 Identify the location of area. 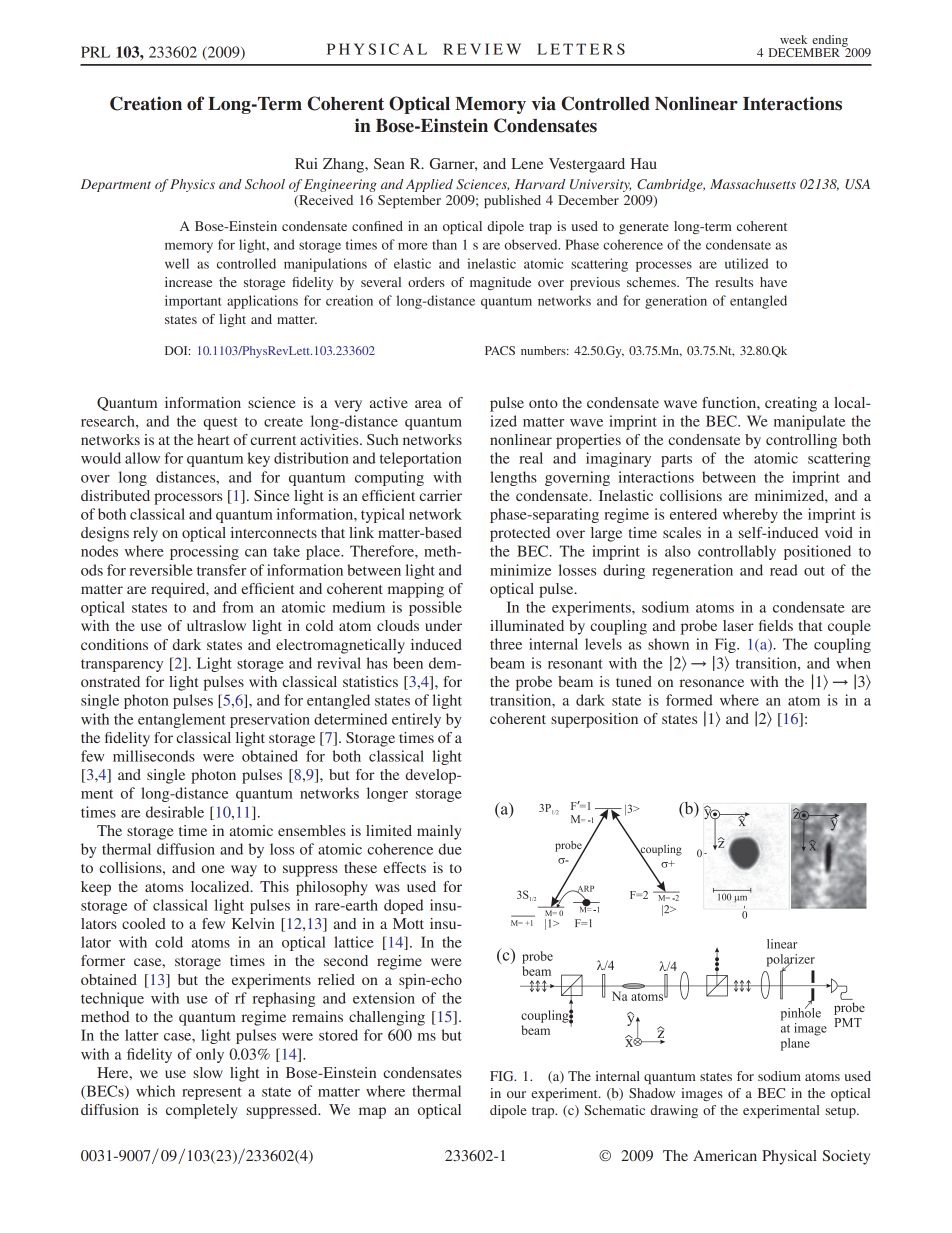
(428, 404).
